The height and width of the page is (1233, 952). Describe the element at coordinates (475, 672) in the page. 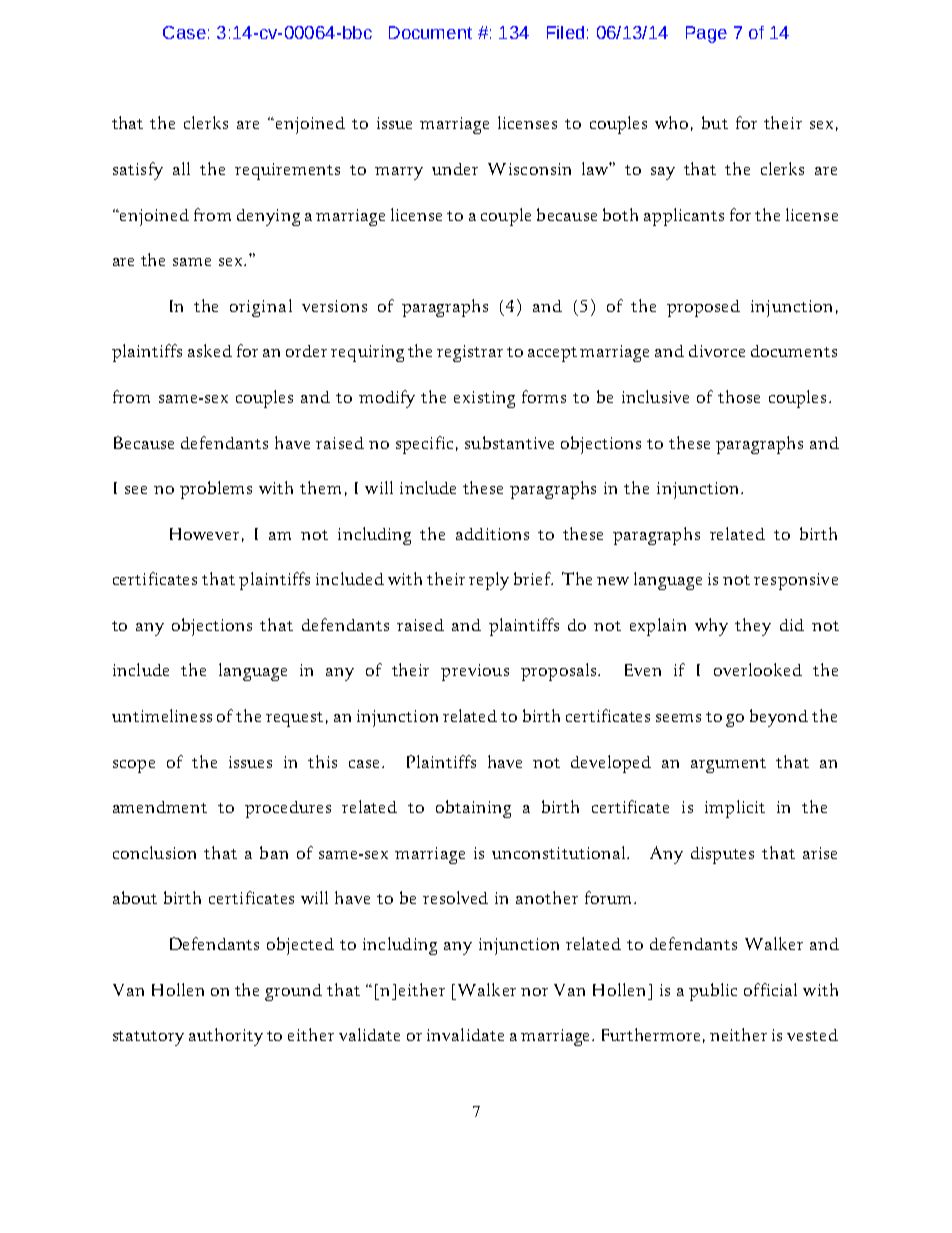

I see `previous` at that location.
